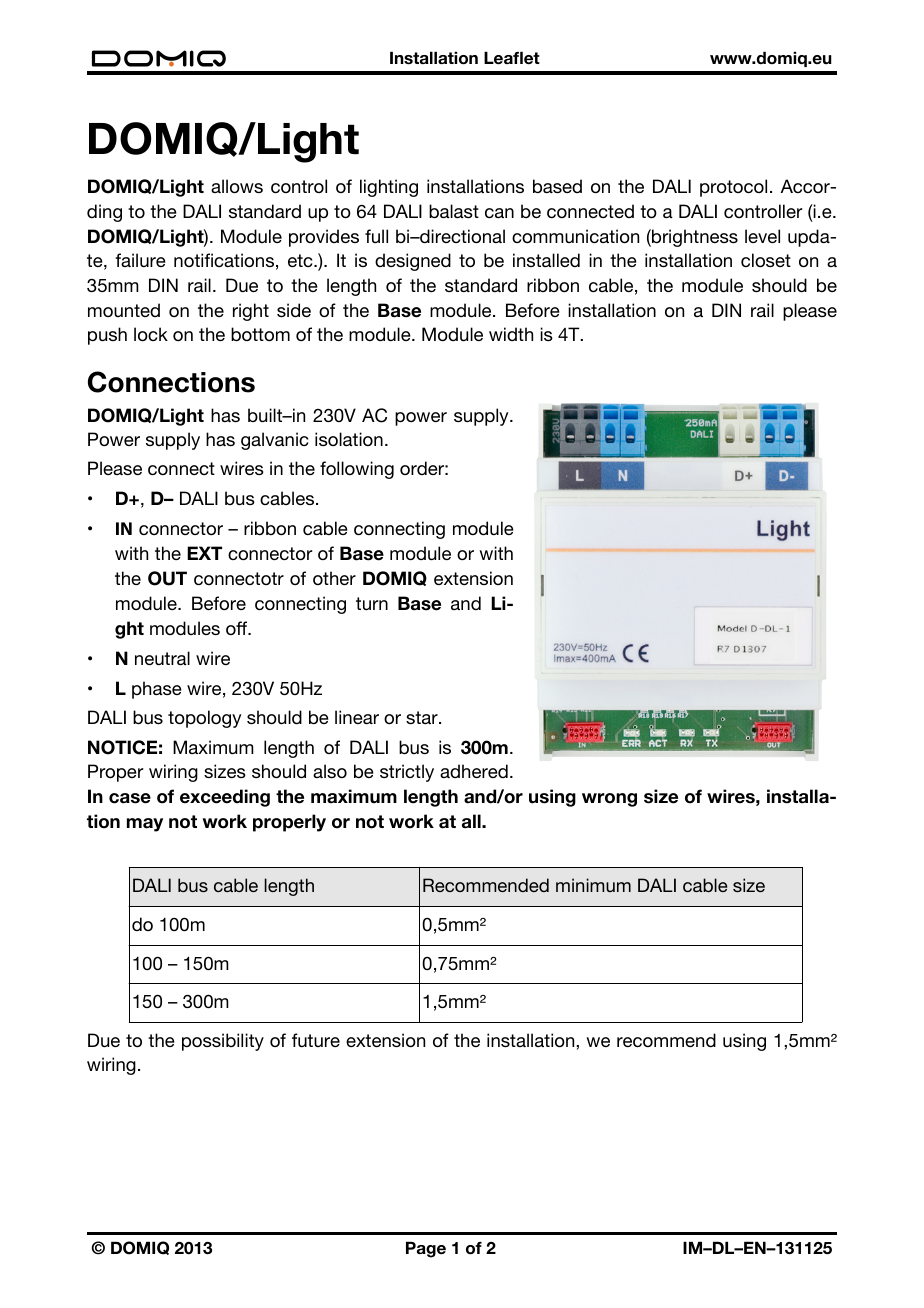  What do you see at coordinates (733, 188) in the screenshot?
I see `protocol` at bounding box center [733, 188].
